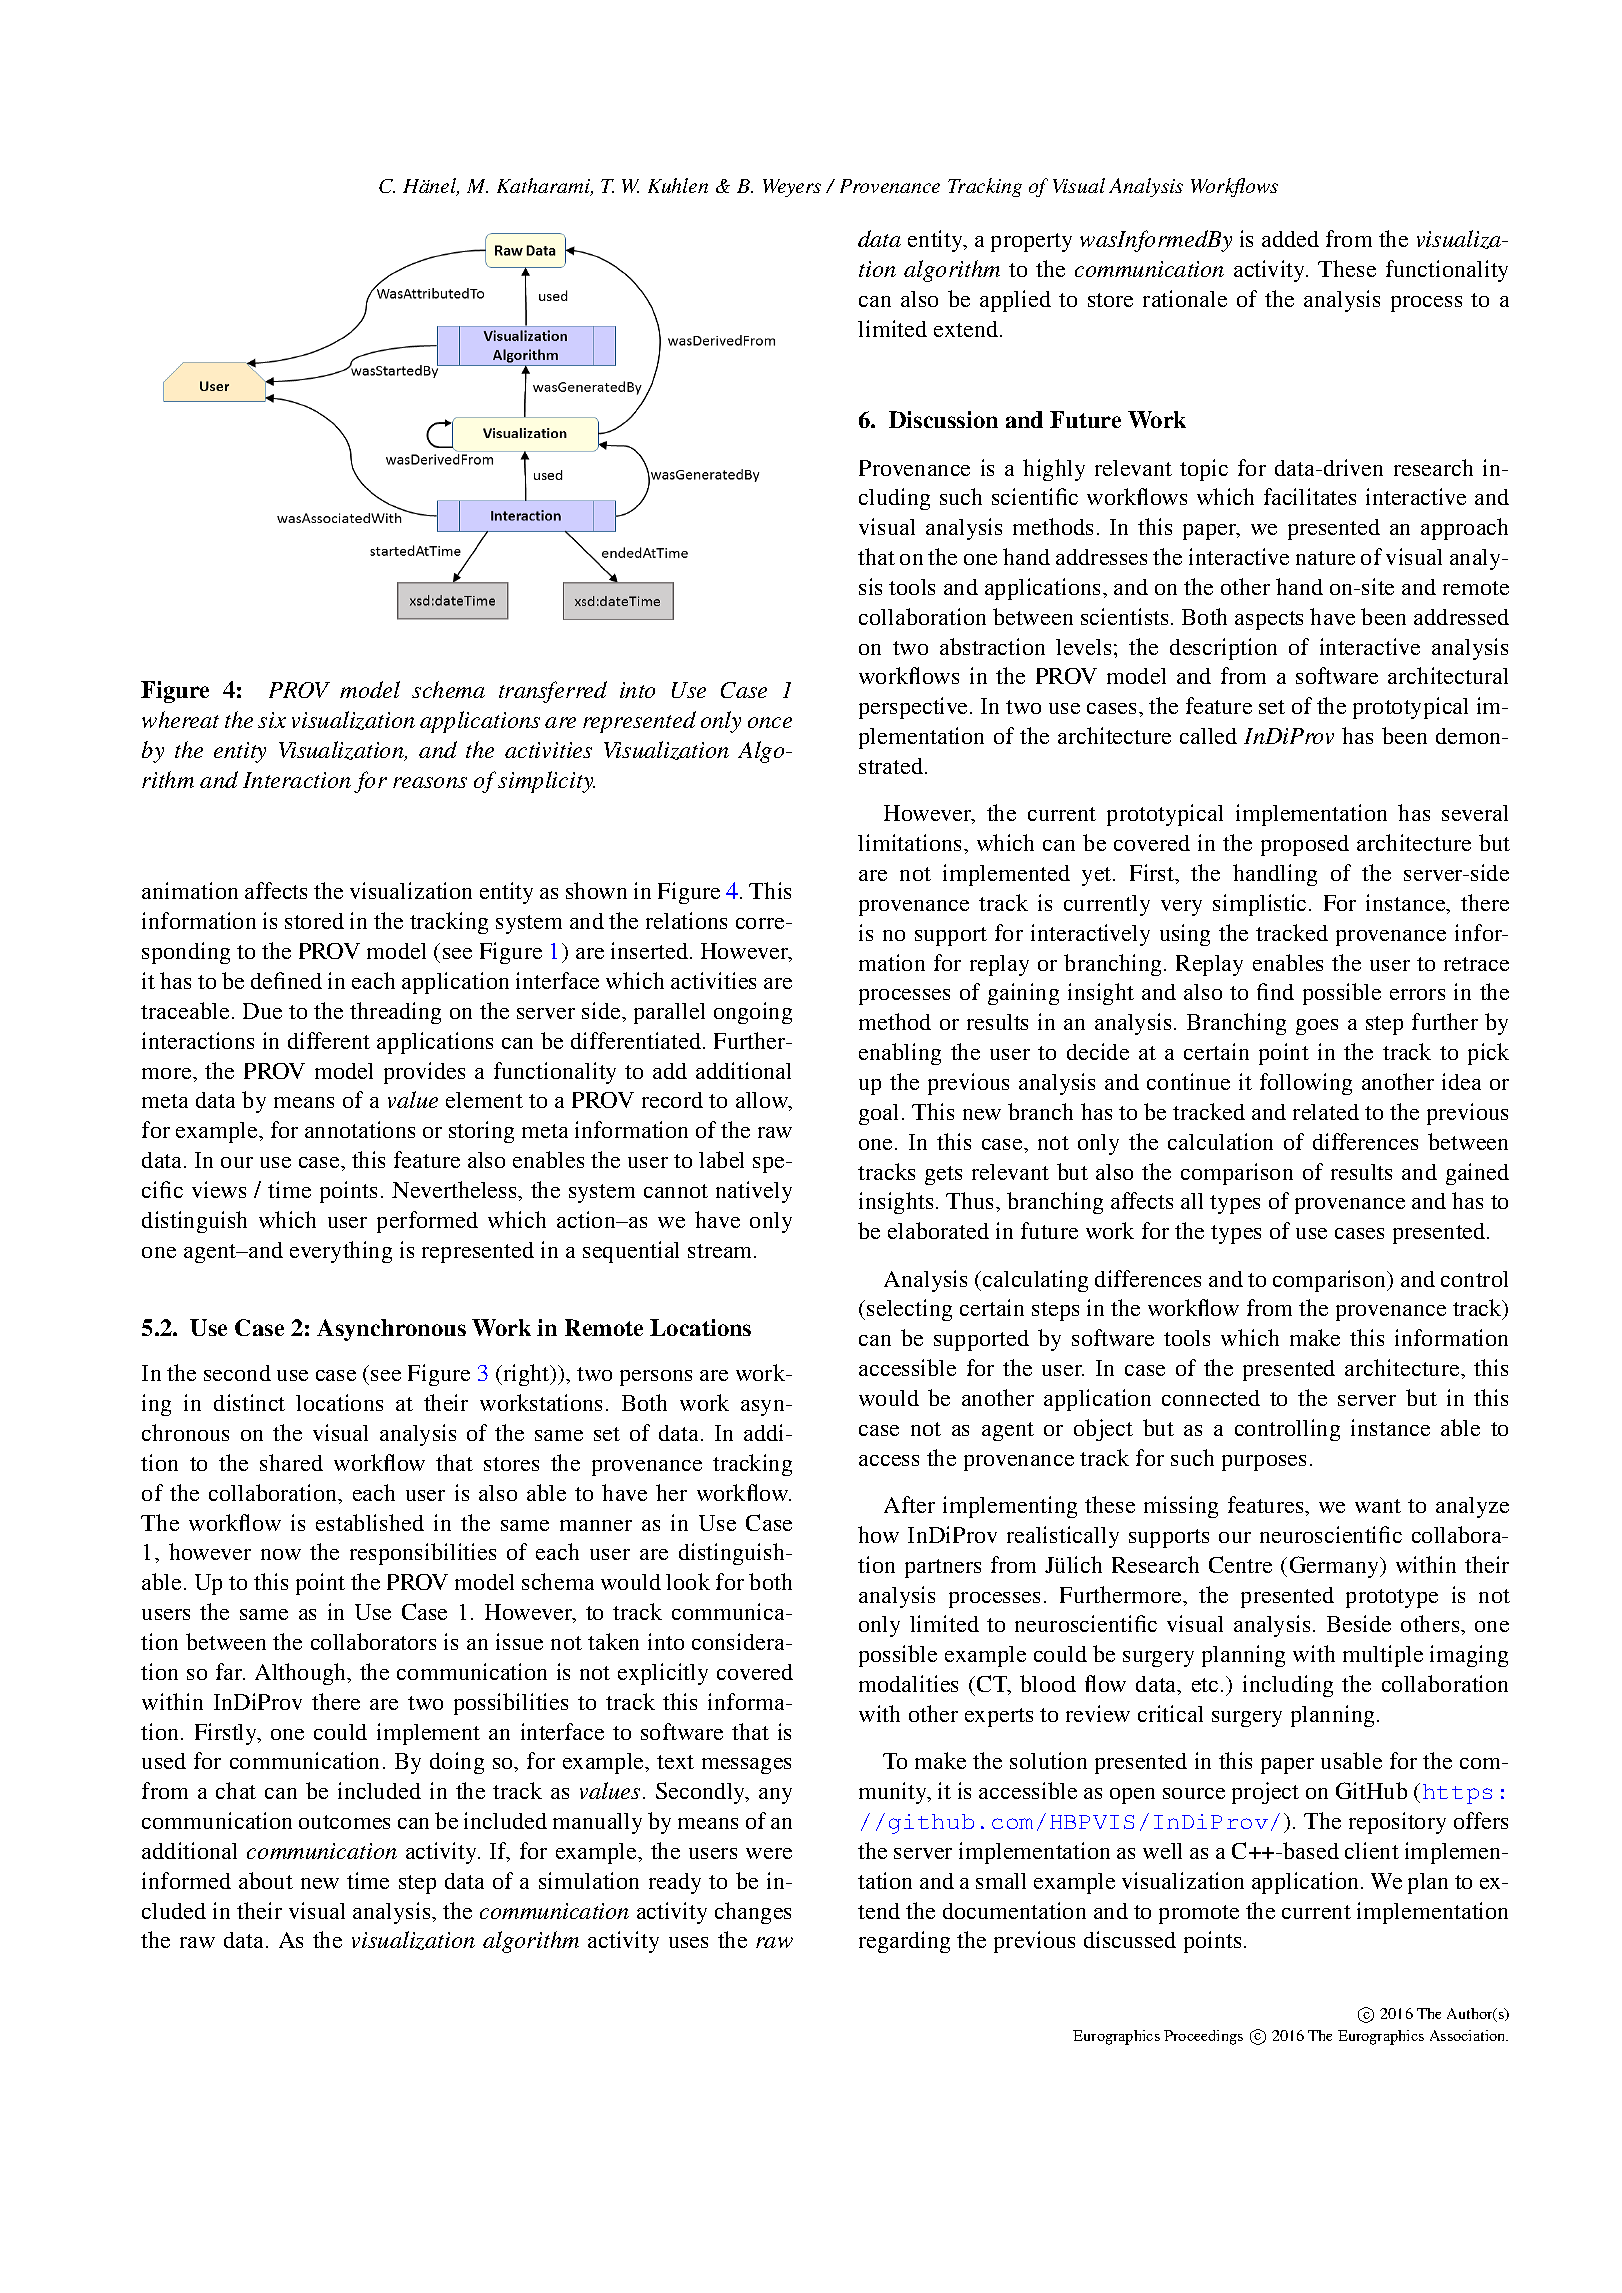 The image size is (1622, 2293). I want to click on six, so click(272, 720).
